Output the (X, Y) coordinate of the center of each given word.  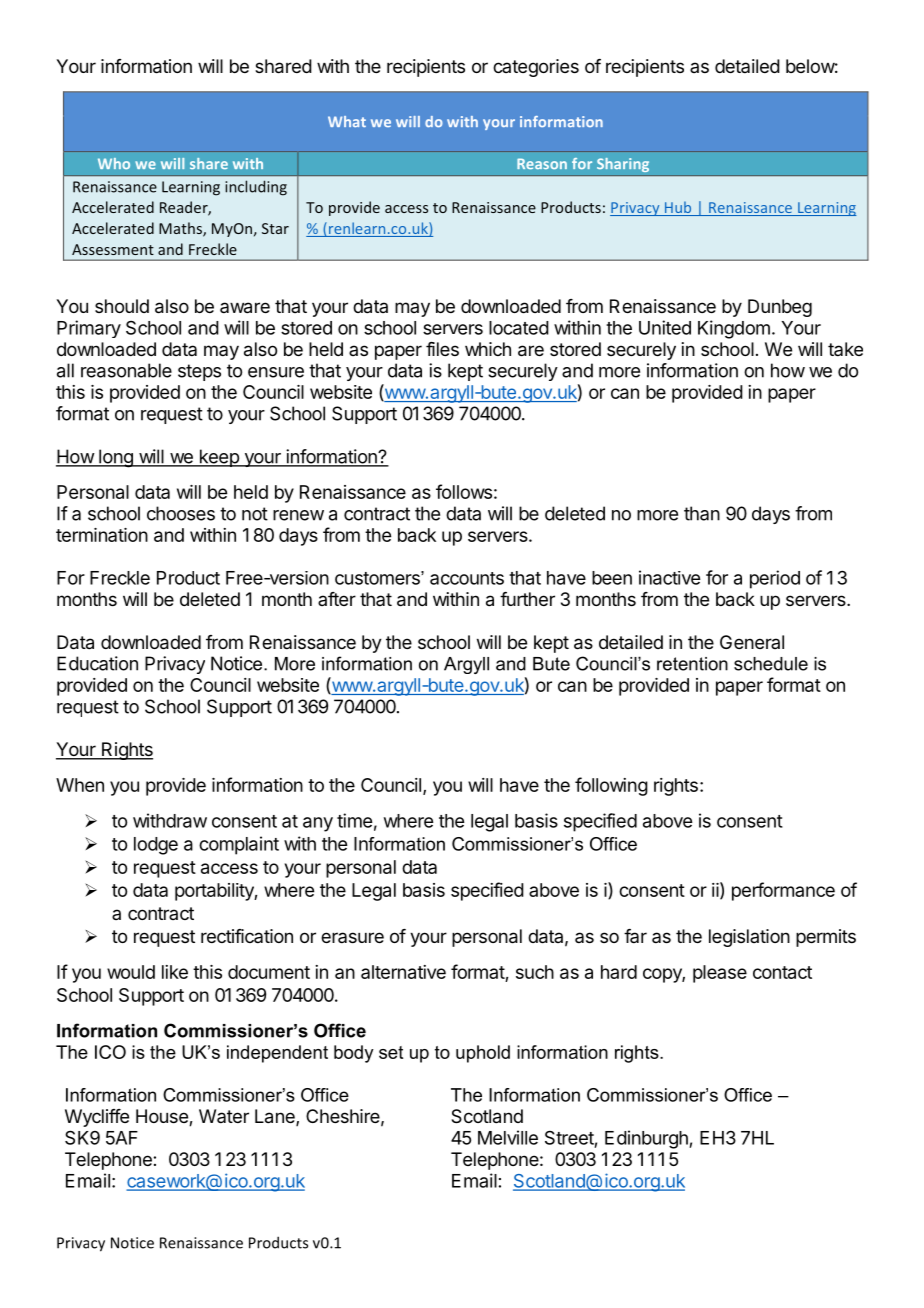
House (163, 1117)
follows (464, 491)
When (80, 785)
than (702, 513)
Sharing (623, 165)
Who (114, 163)
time (354, 820)
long (116, 458)
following (611, 786)
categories (536, 68)
